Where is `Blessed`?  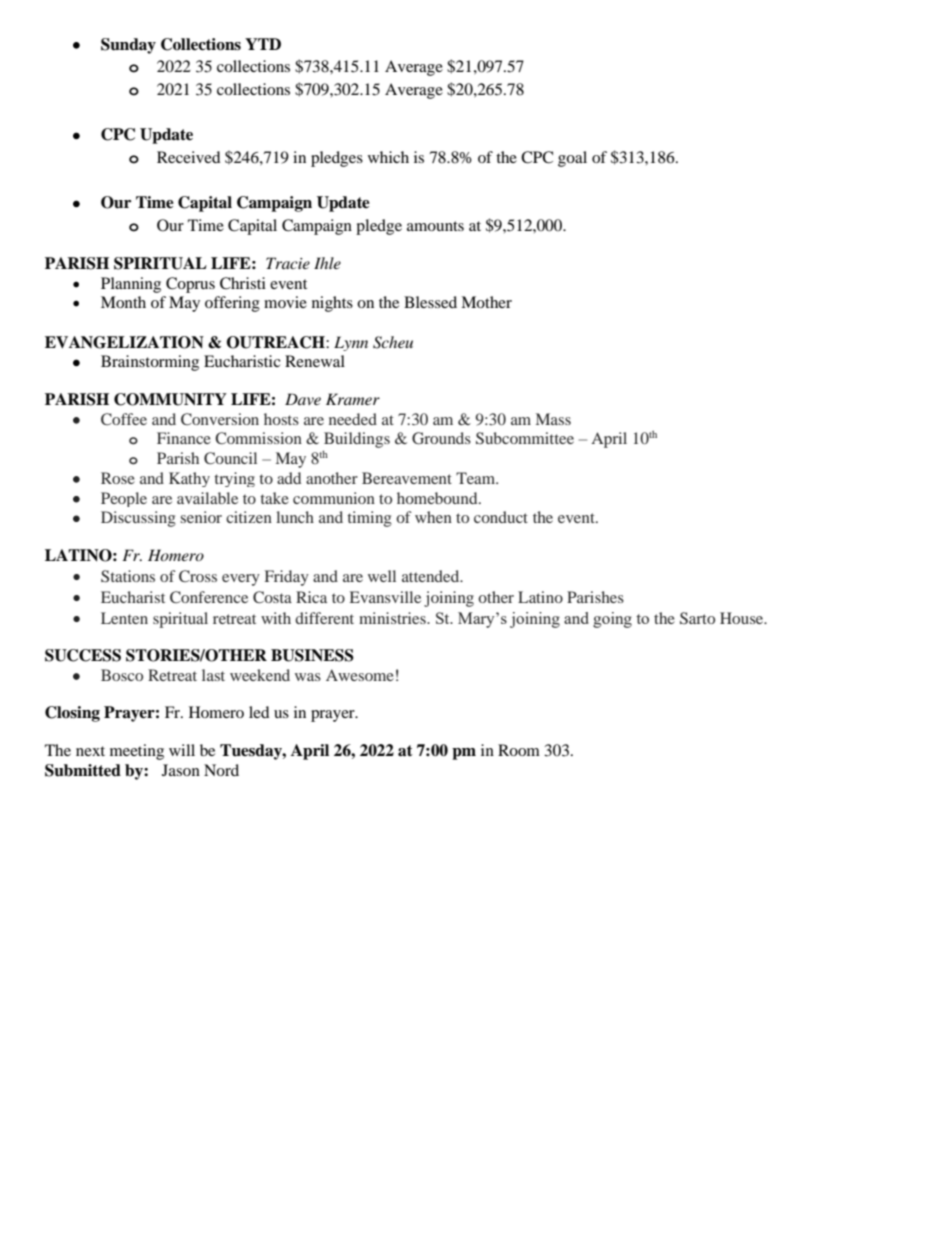
Blessed is located at coordinates (430, 302).
